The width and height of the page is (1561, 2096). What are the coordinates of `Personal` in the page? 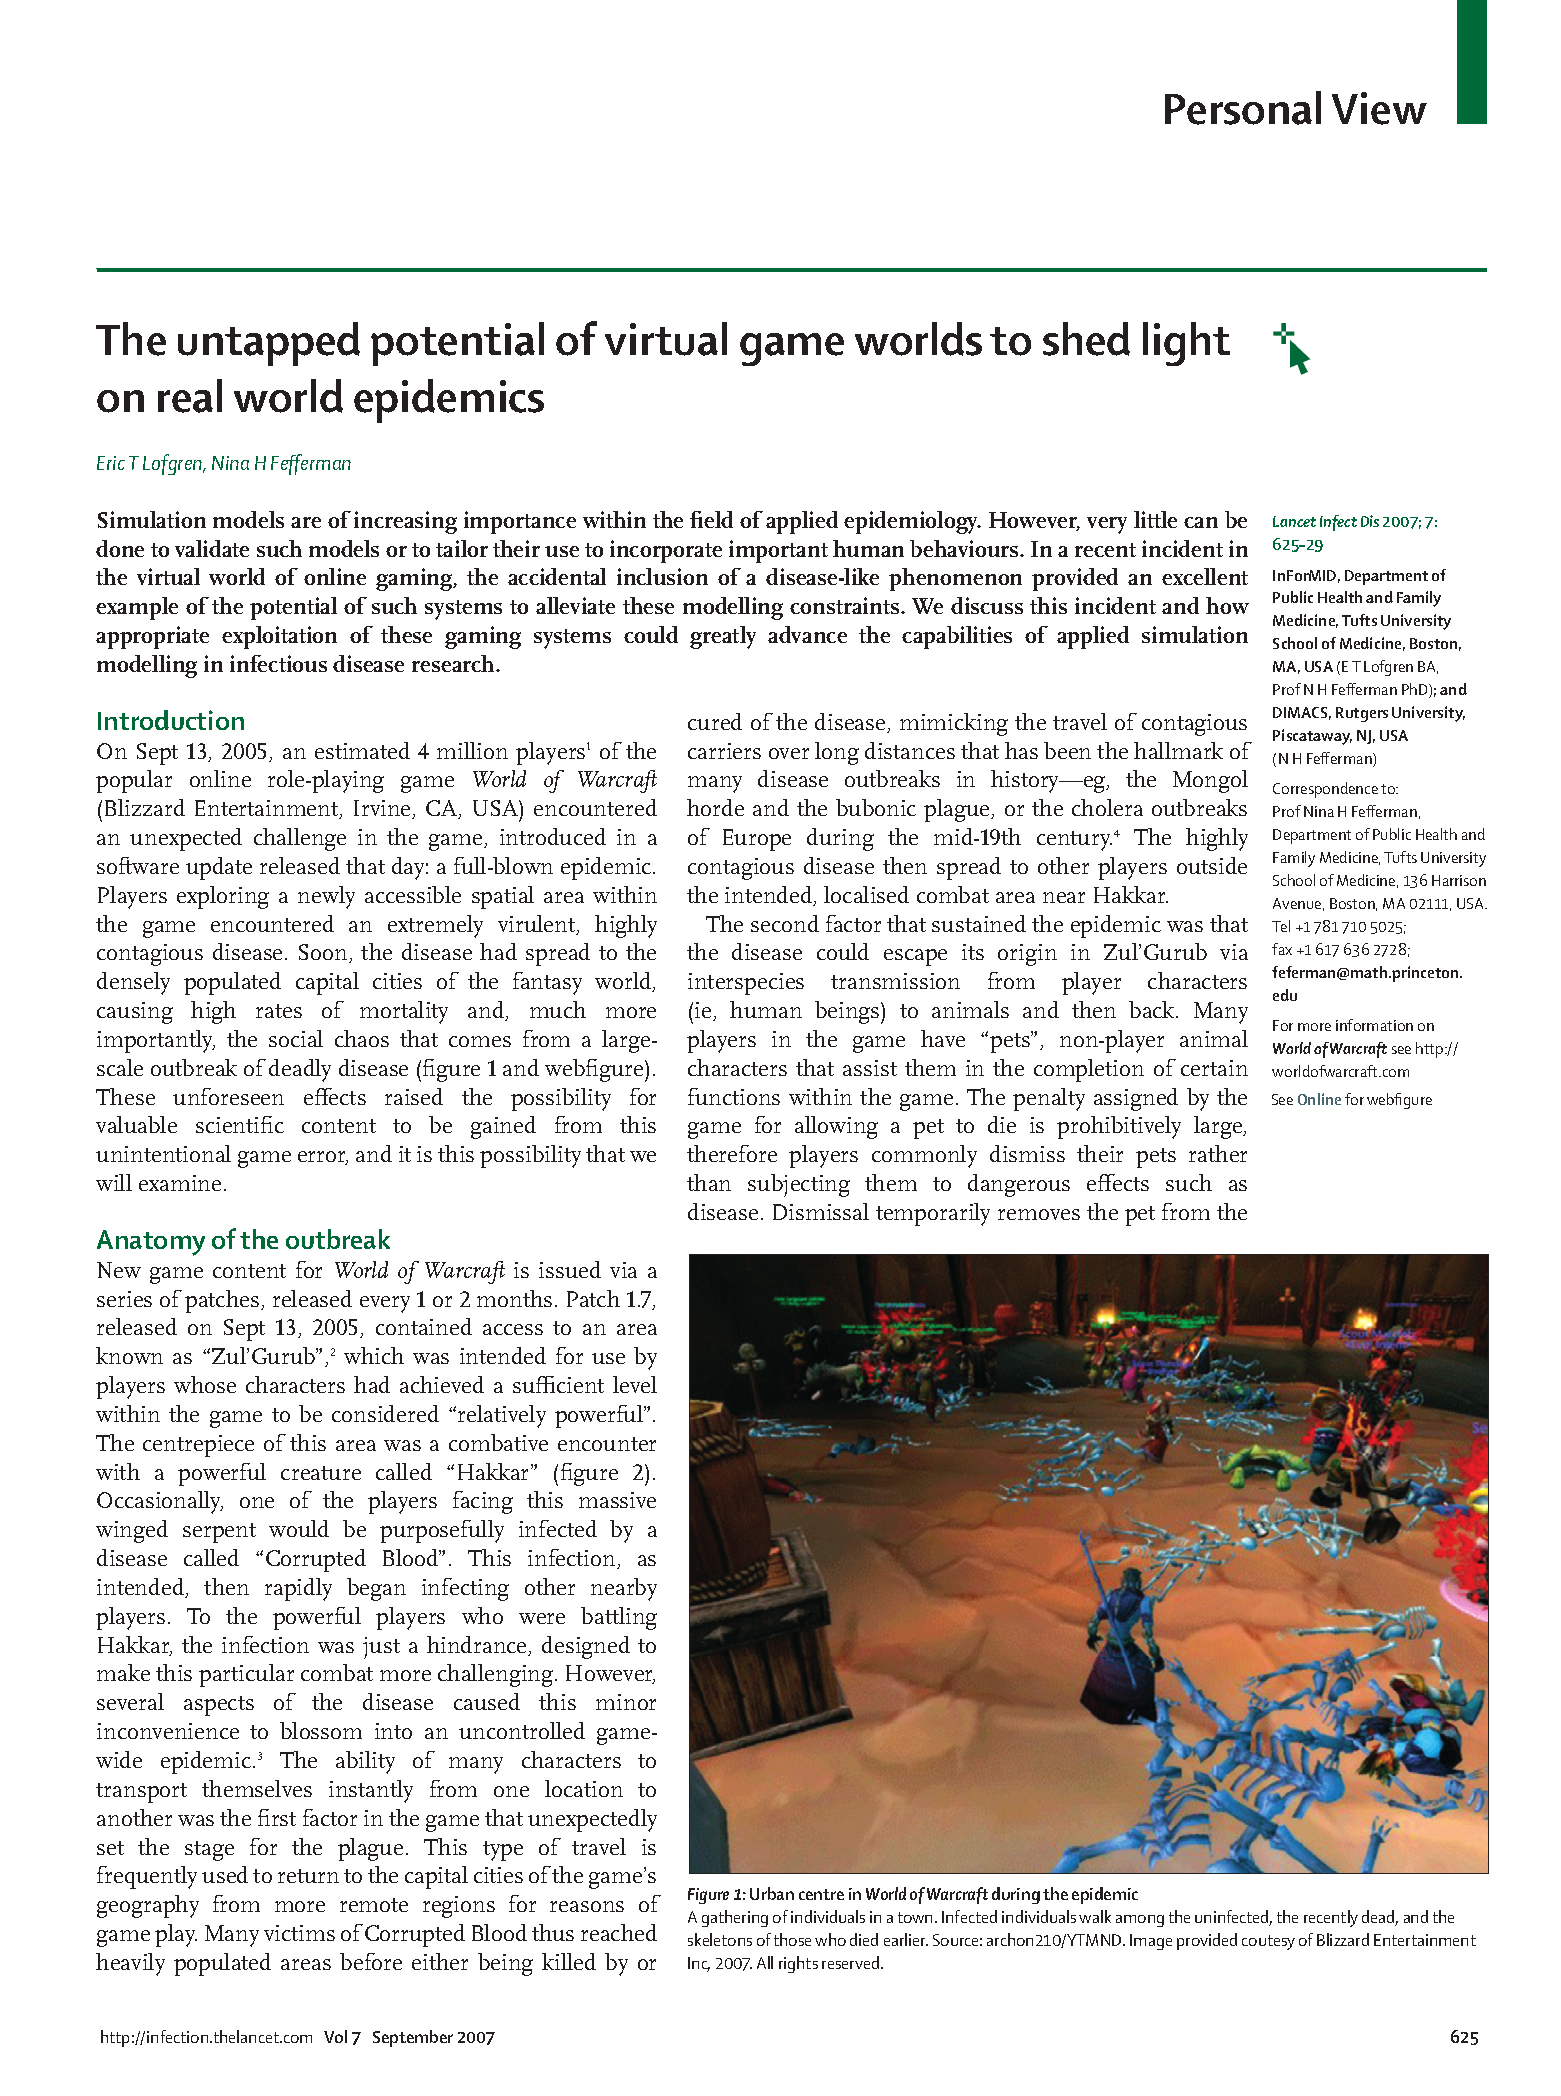 It's located at (1243, 108).
